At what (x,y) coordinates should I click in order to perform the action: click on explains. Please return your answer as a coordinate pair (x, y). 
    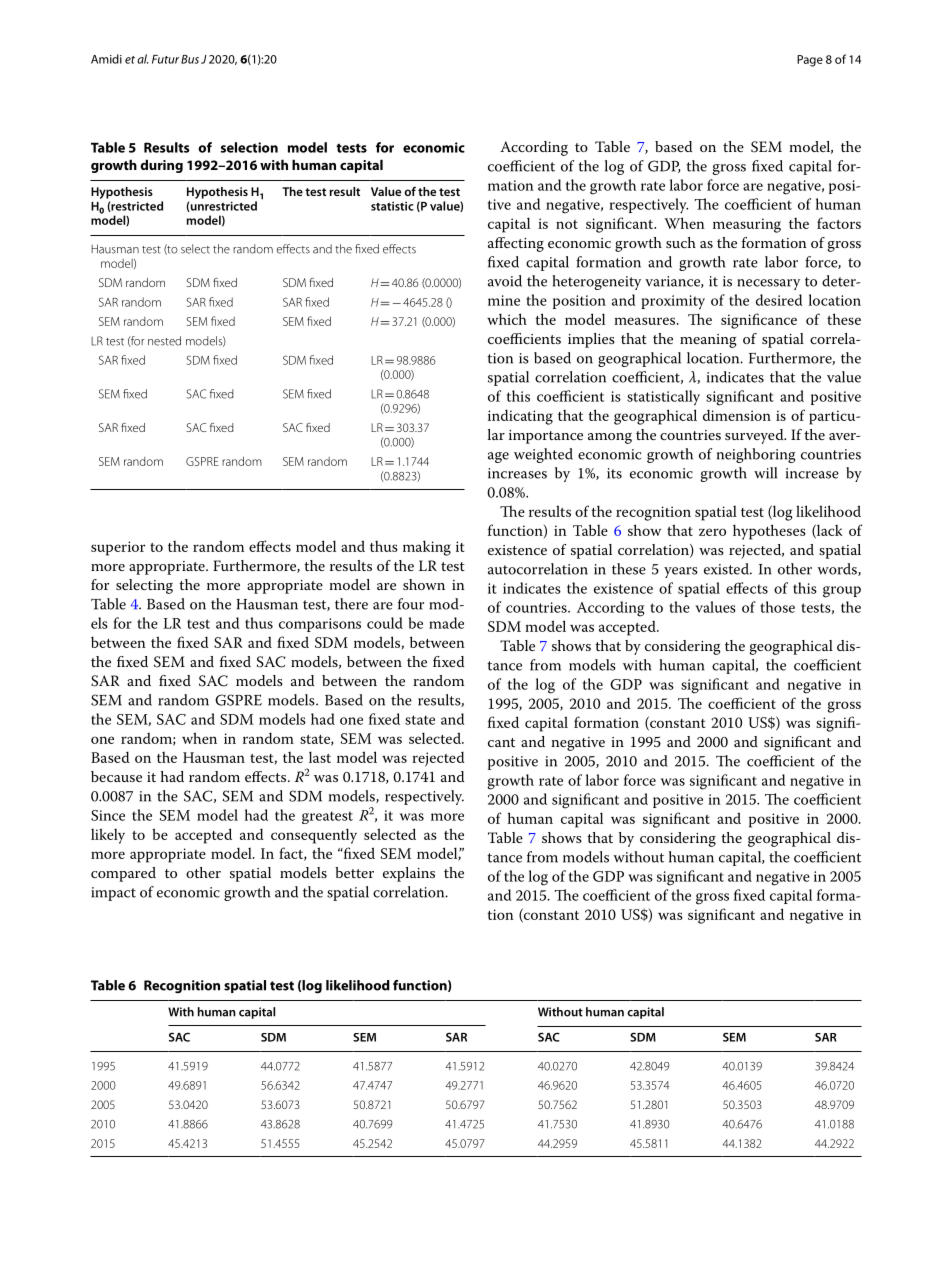
    Looking at the image, I should click on (409, 874).
